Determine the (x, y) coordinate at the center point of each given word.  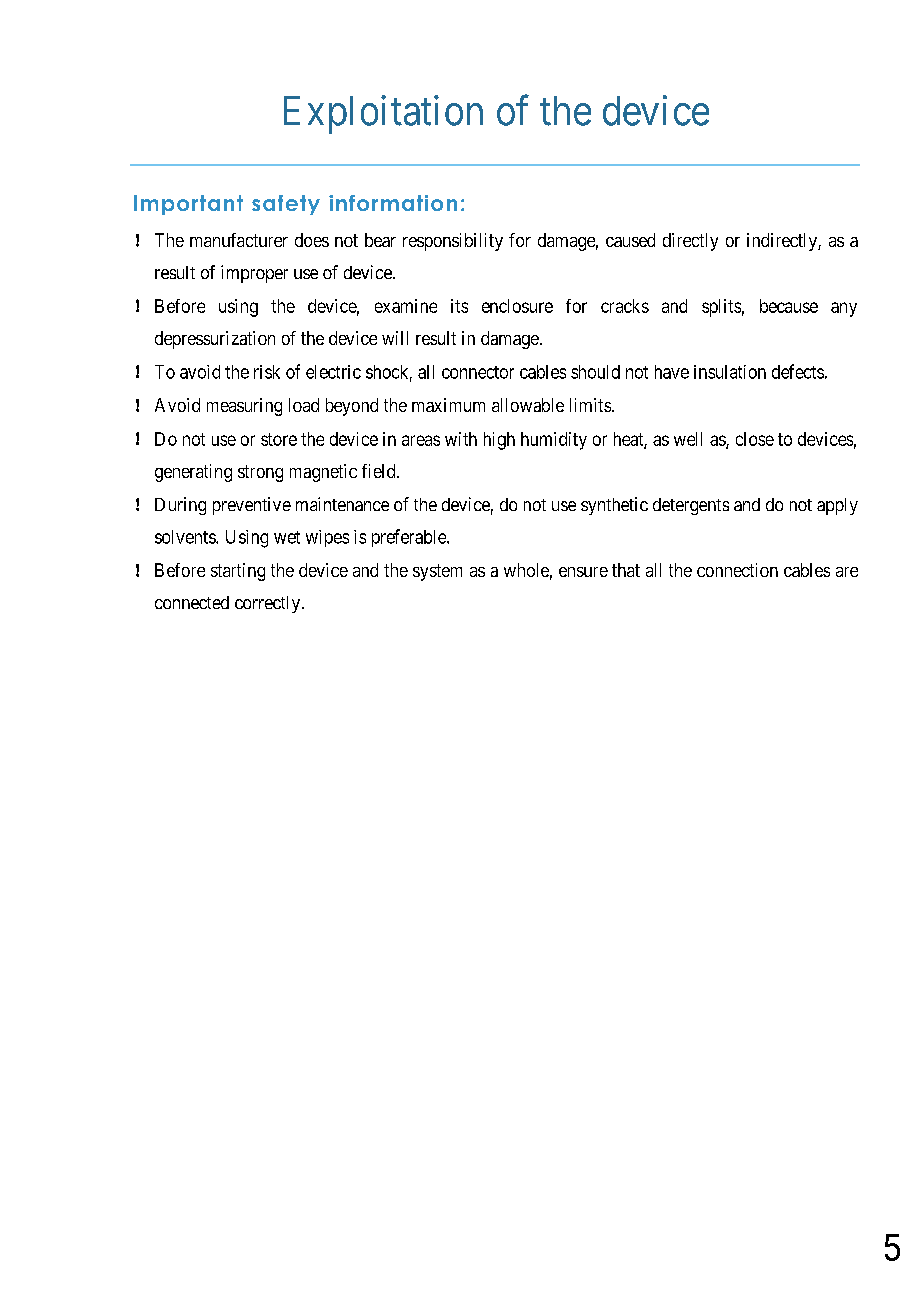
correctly (269, 604)
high (499, 441)
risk (267, 372)
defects (798, 371)
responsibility (453, 242)
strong (260, 473)
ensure (583, 572)
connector (478, 372)
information (393, 203)
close (755, 439)
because (789, 306)
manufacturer (239, 240)
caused (630, 240)
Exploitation (383, 114)
